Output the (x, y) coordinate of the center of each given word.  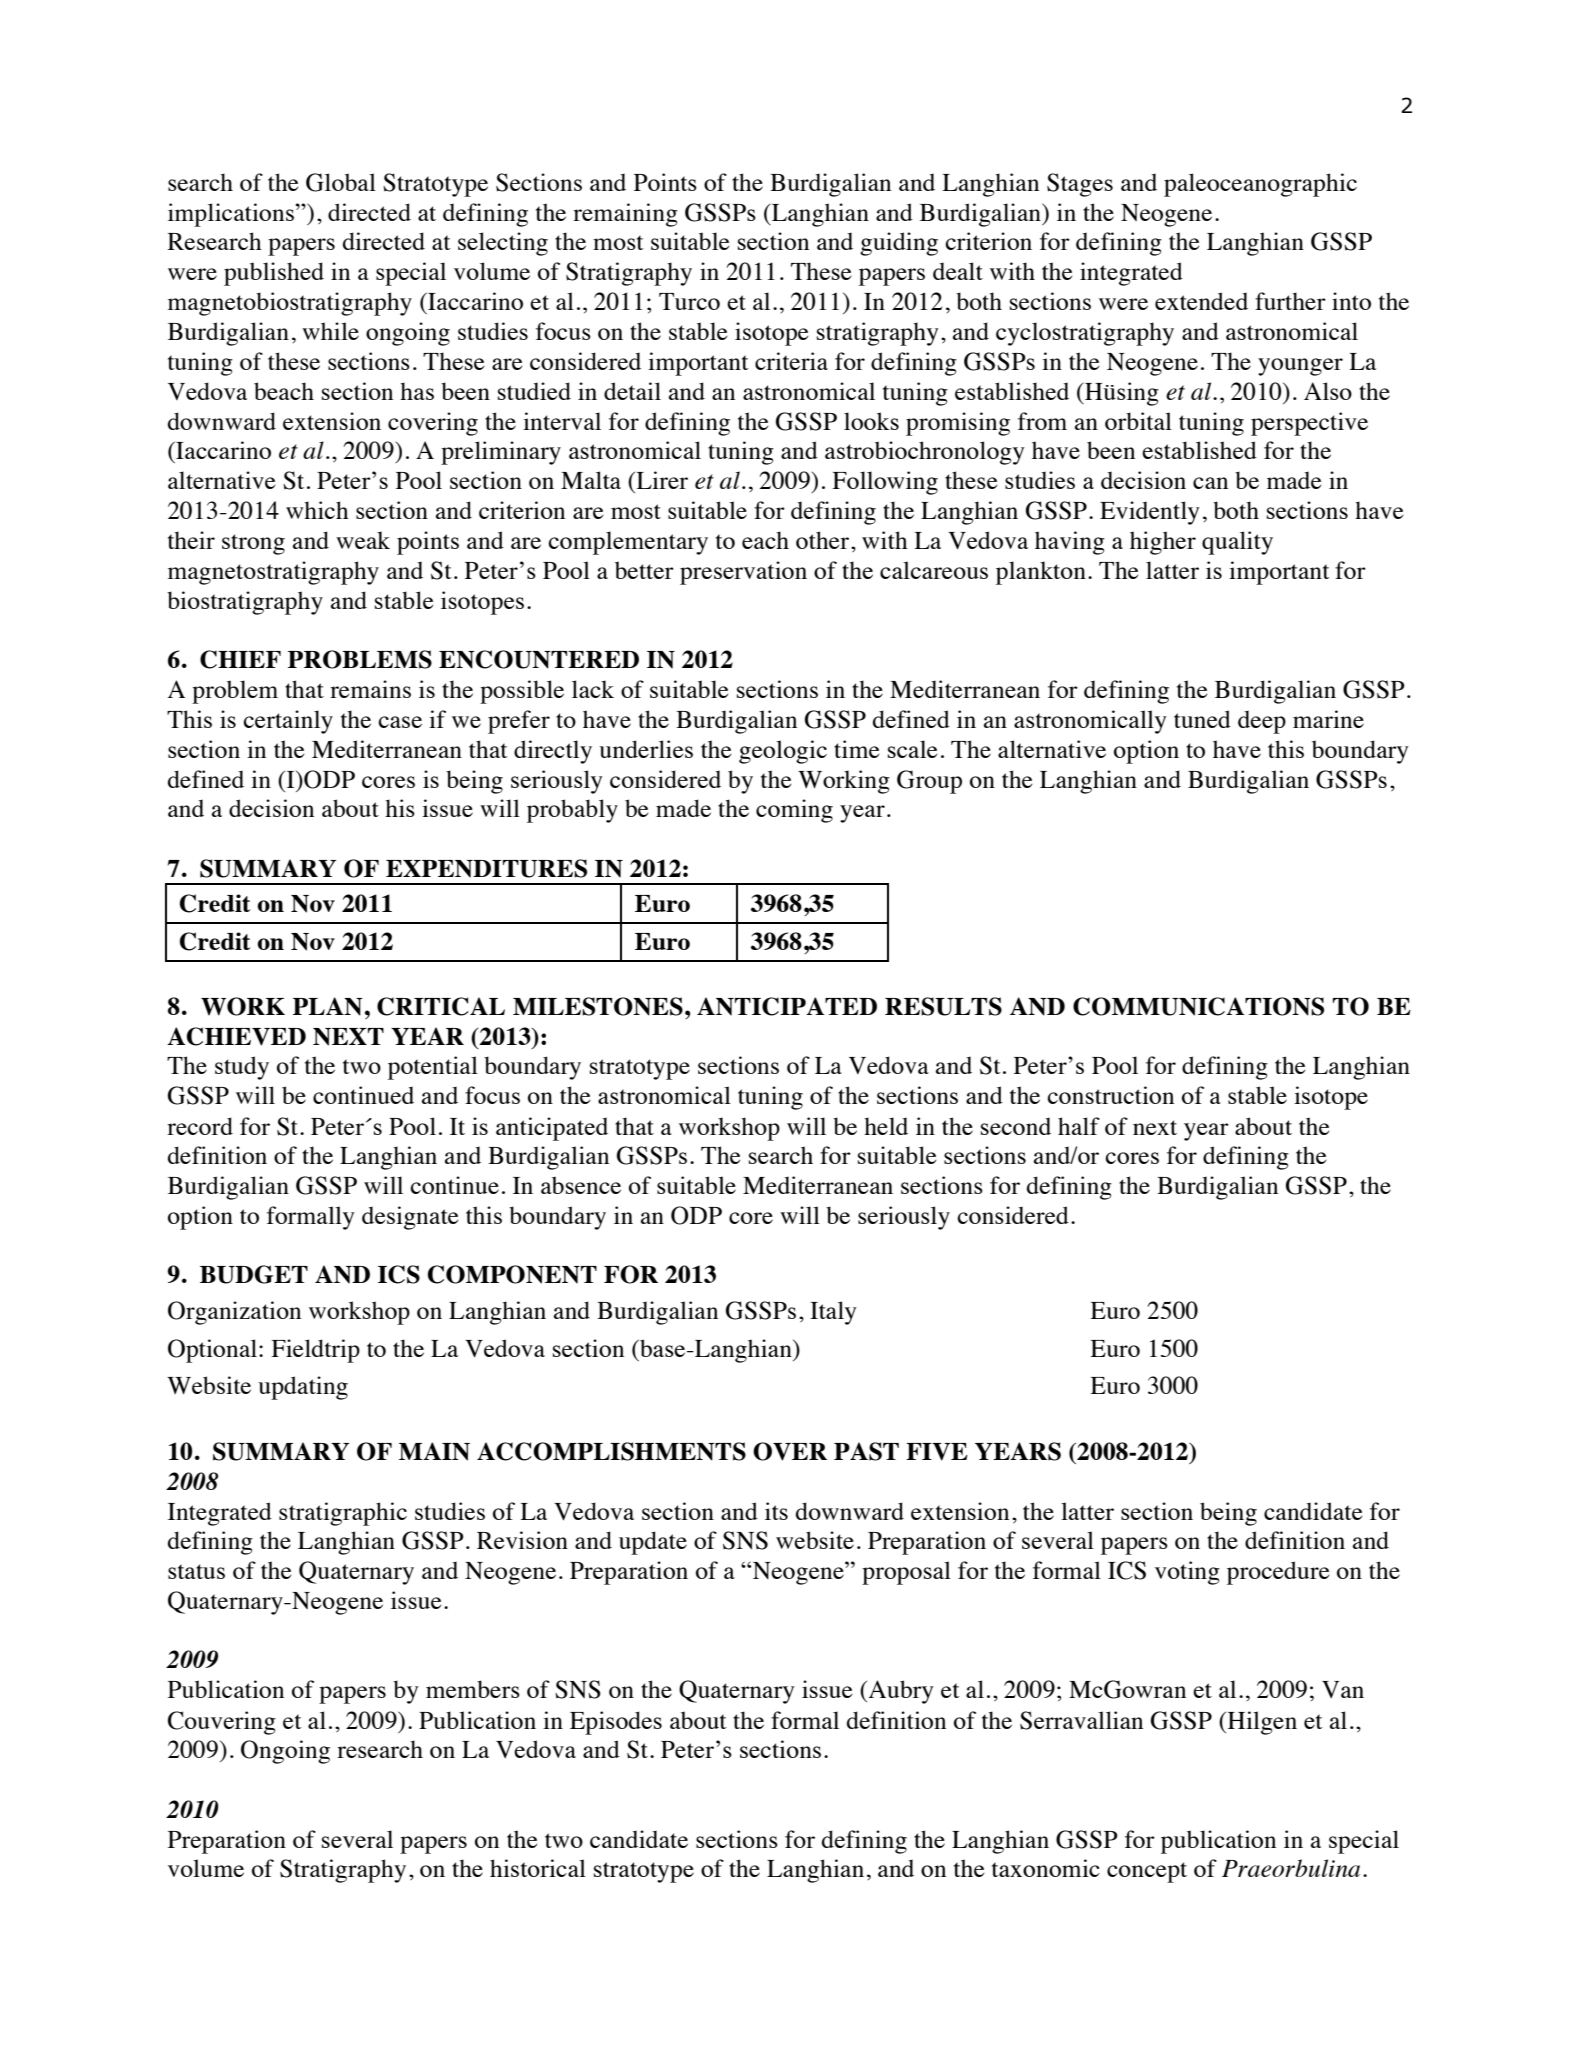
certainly (288, 722)
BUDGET (254, 1274)
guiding (899, 244)
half (1079, 1126)
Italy (833, 1313)
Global (341, 182)
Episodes (616, 1723)
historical (538, 1868)
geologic (783, 752)
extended (1201, 301)
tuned (1202, 719)
